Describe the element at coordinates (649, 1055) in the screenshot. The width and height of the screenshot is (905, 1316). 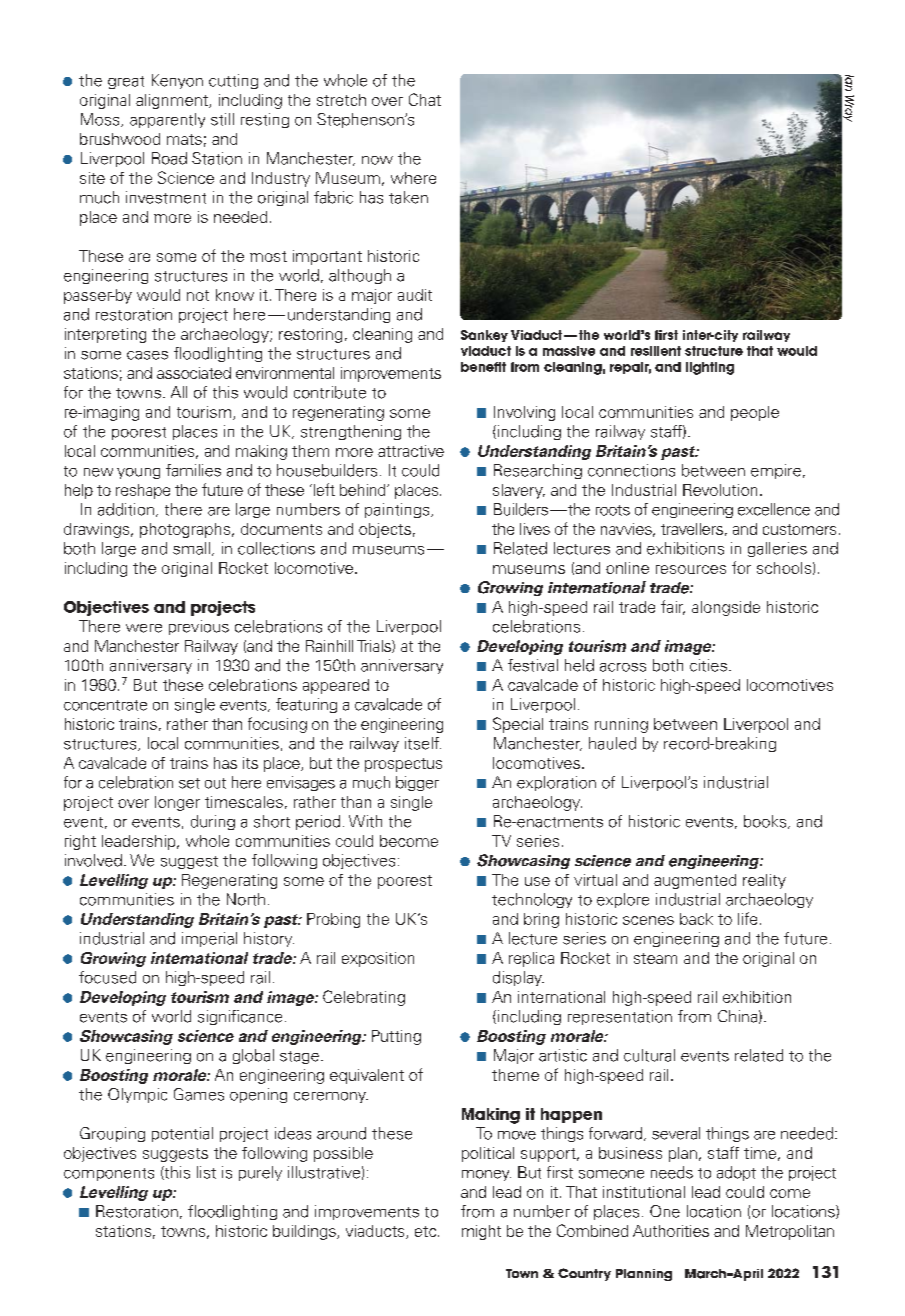
I see `cultural` at that location.
